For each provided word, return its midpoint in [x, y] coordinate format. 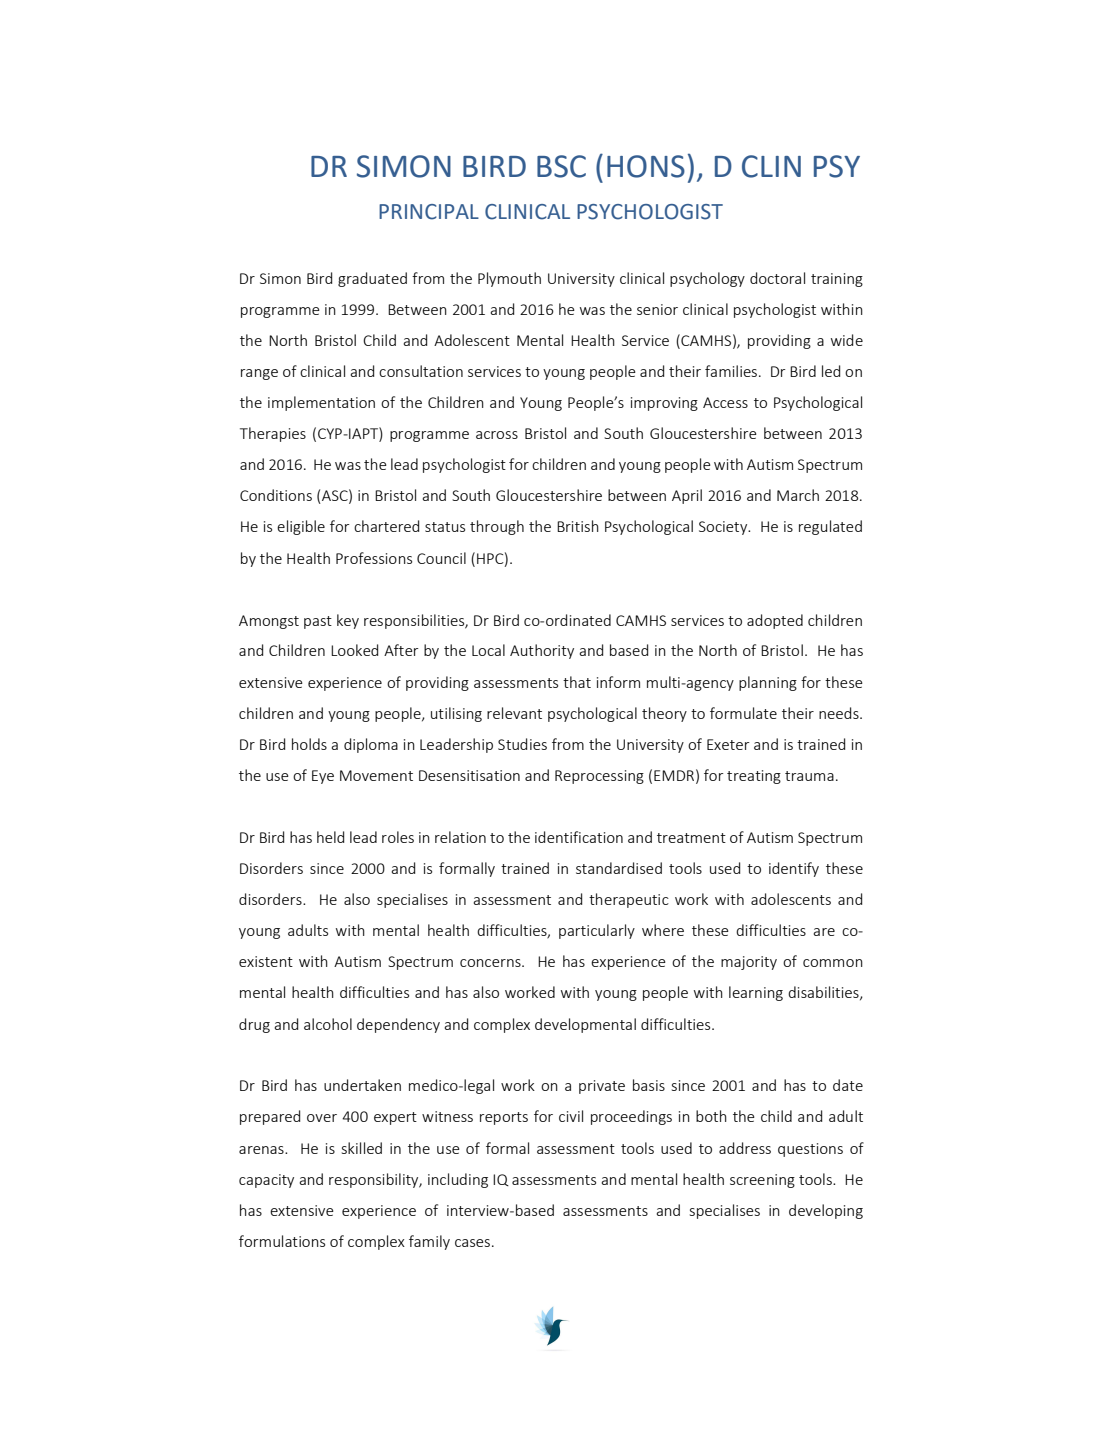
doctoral [777, 278]
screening [762, 1181]
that [577, 682]
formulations [282, 1241]
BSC [561, 166]
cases [472, 1243]
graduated [372, 279]
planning [768, 683]
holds [309, 744]
